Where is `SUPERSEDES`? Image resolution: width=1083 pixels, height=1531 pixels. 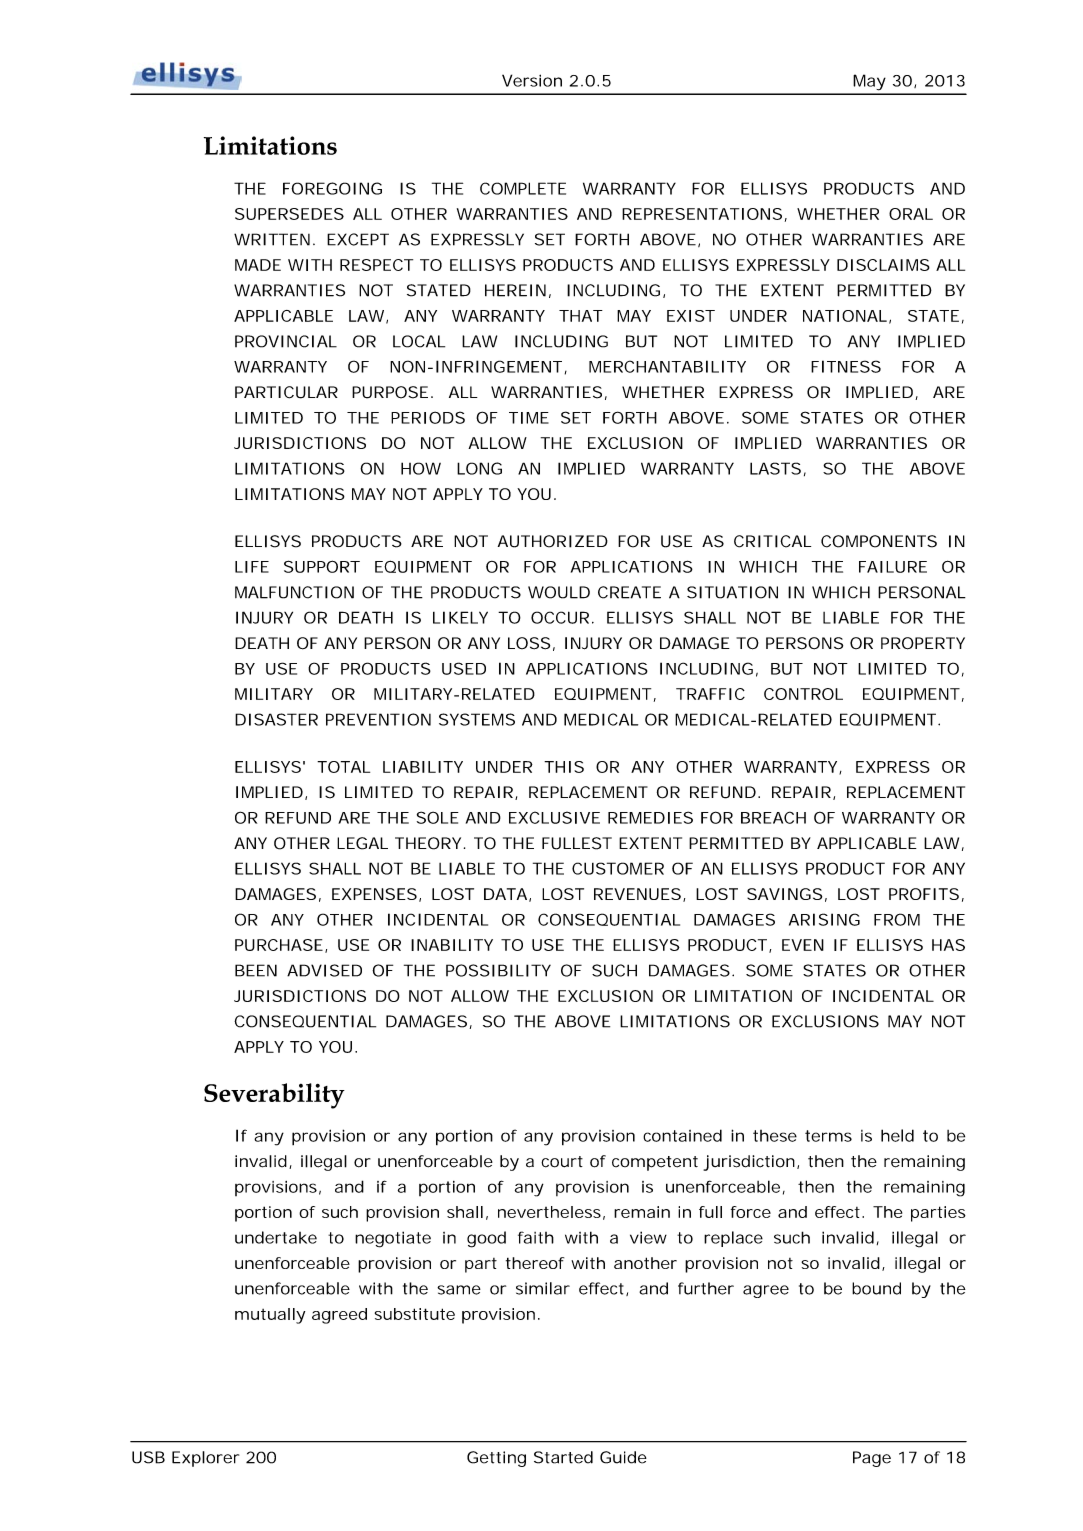 SUPERSEDES is located at coordinates (289, 214).
